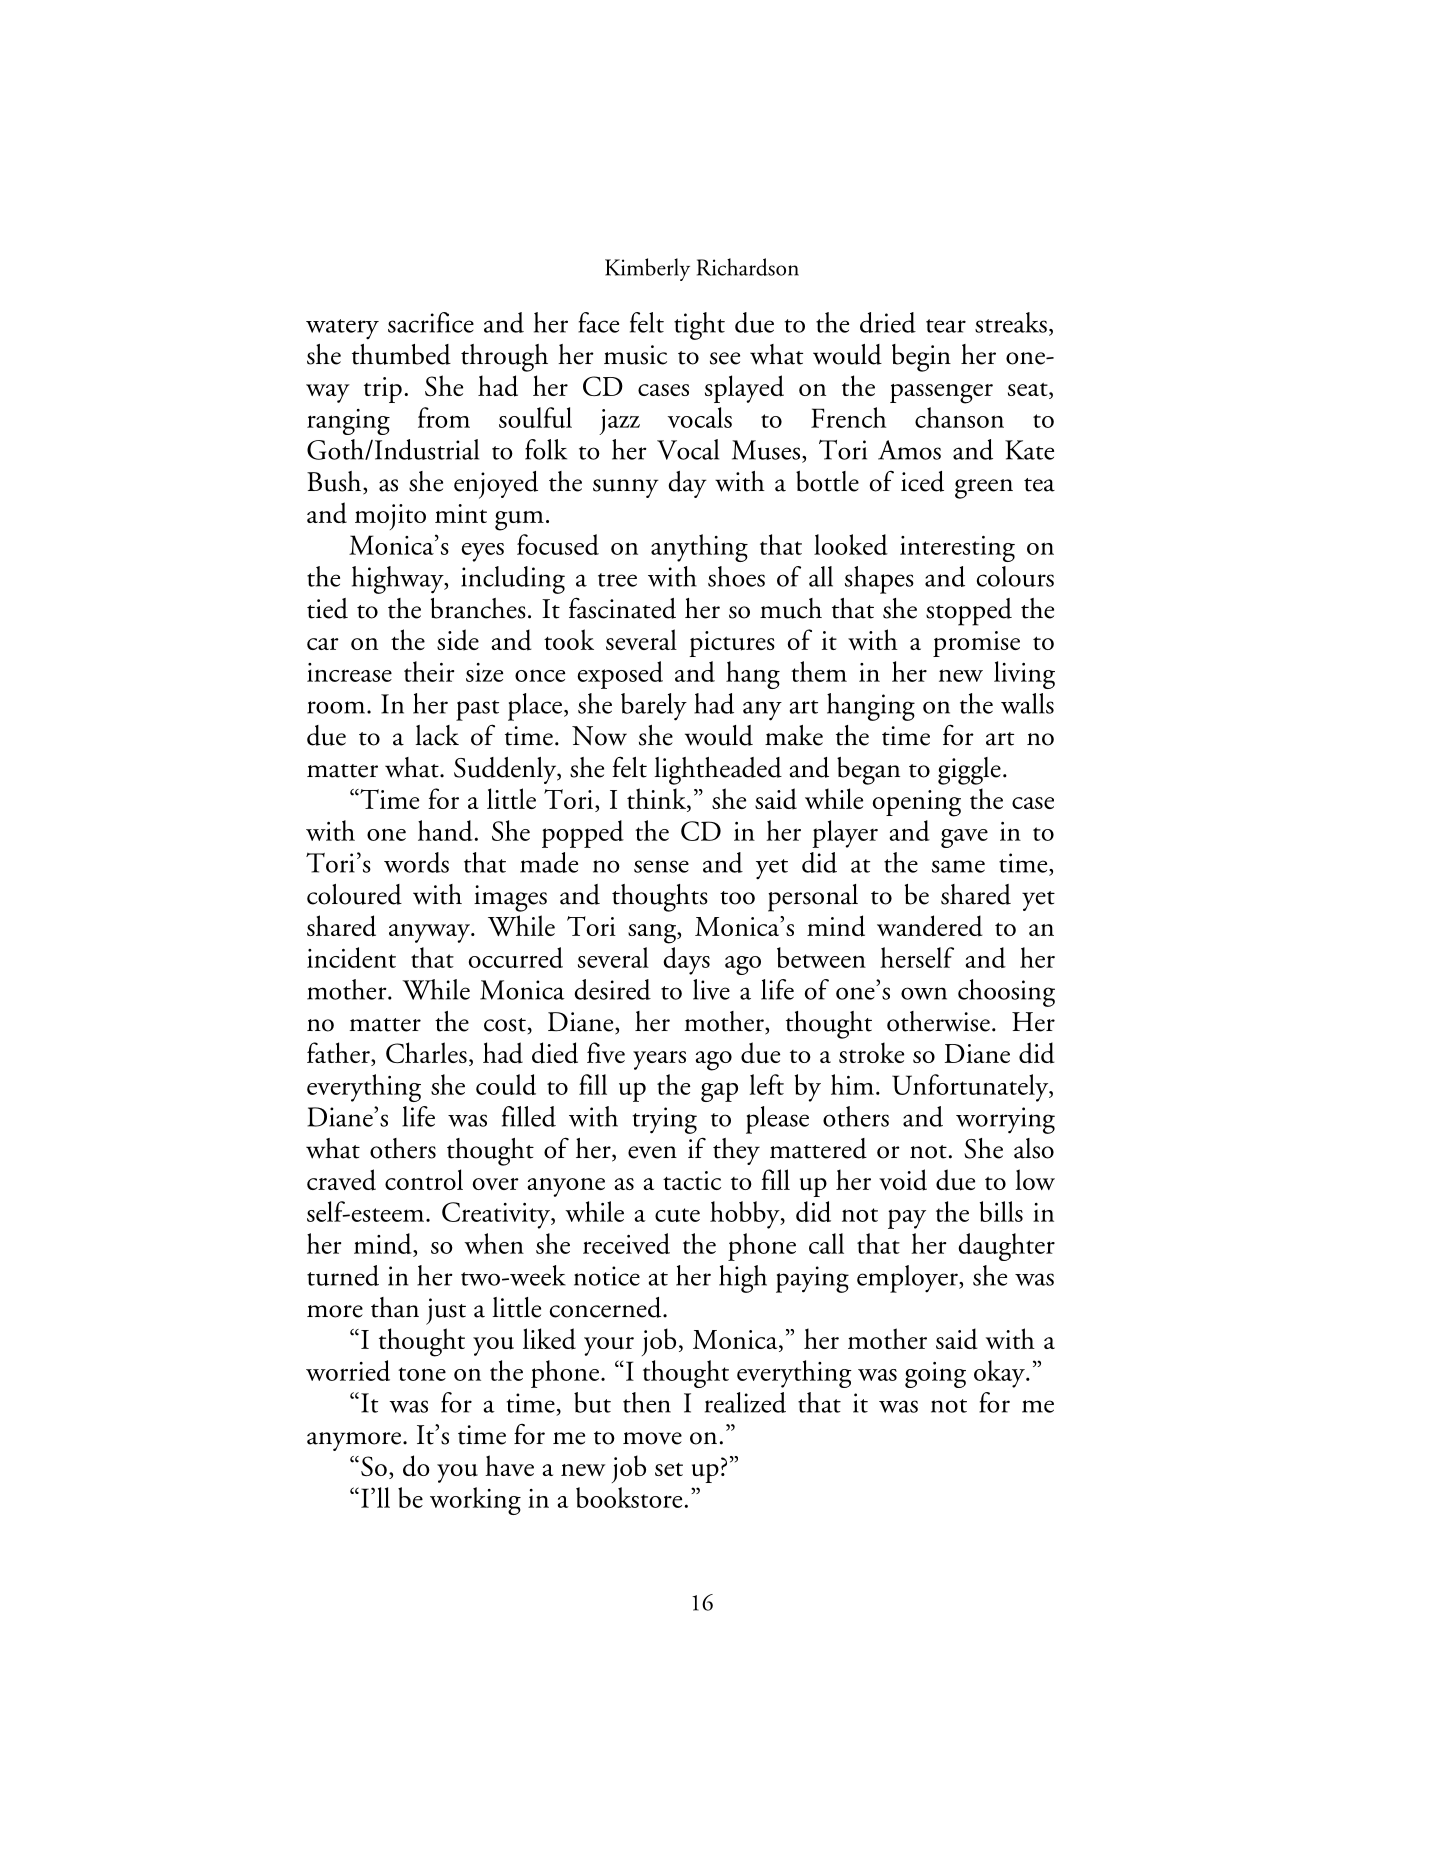 Image resolution: width=1446 pixels, height=1872 pixels. Describe the element at coordinates (903, 1180) in the screenshot. I see `void` at that location.
